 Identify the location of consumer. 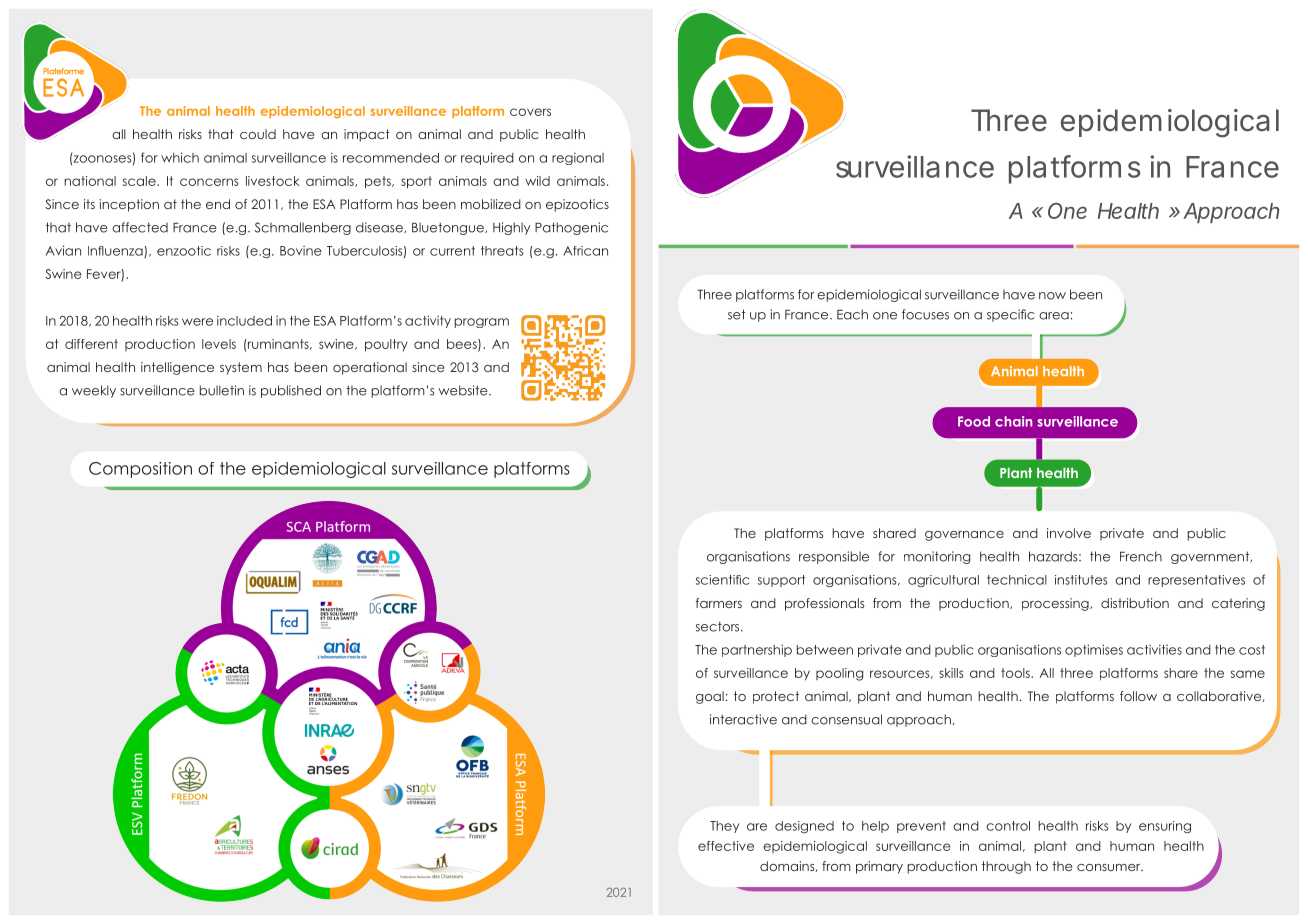
(1110, 867).
